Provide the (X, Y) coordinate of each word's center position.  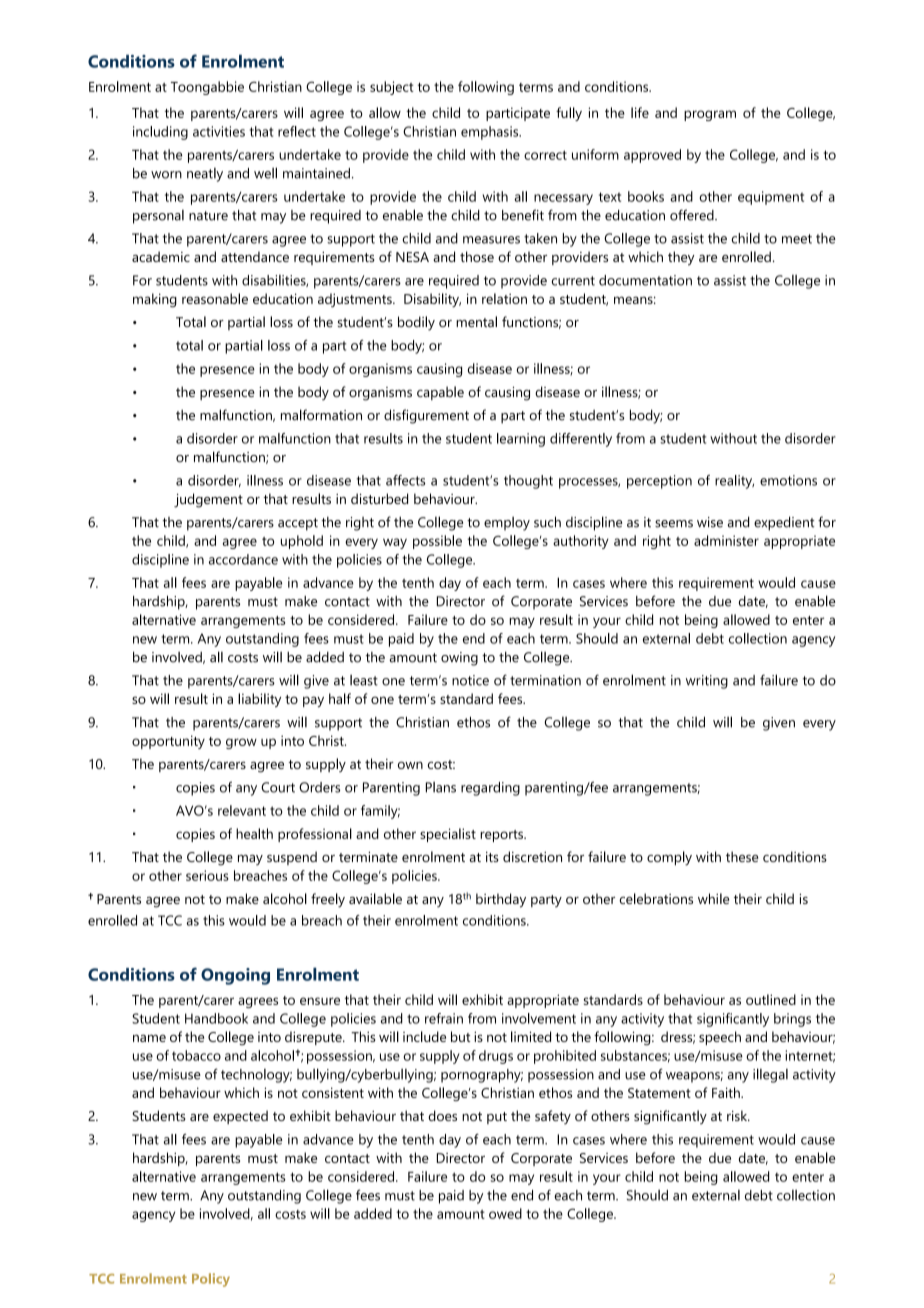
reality (734, 482)
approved (652, 156)
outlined (771, 999)
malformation (321, 415)
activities (219, 131)
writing (707, 682)
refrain (444, 1018)
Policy (211, 1280)
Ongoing (235, 976)
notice (470, 680)
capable (440, 393)
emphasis (491, 133)
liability (259, 700)
